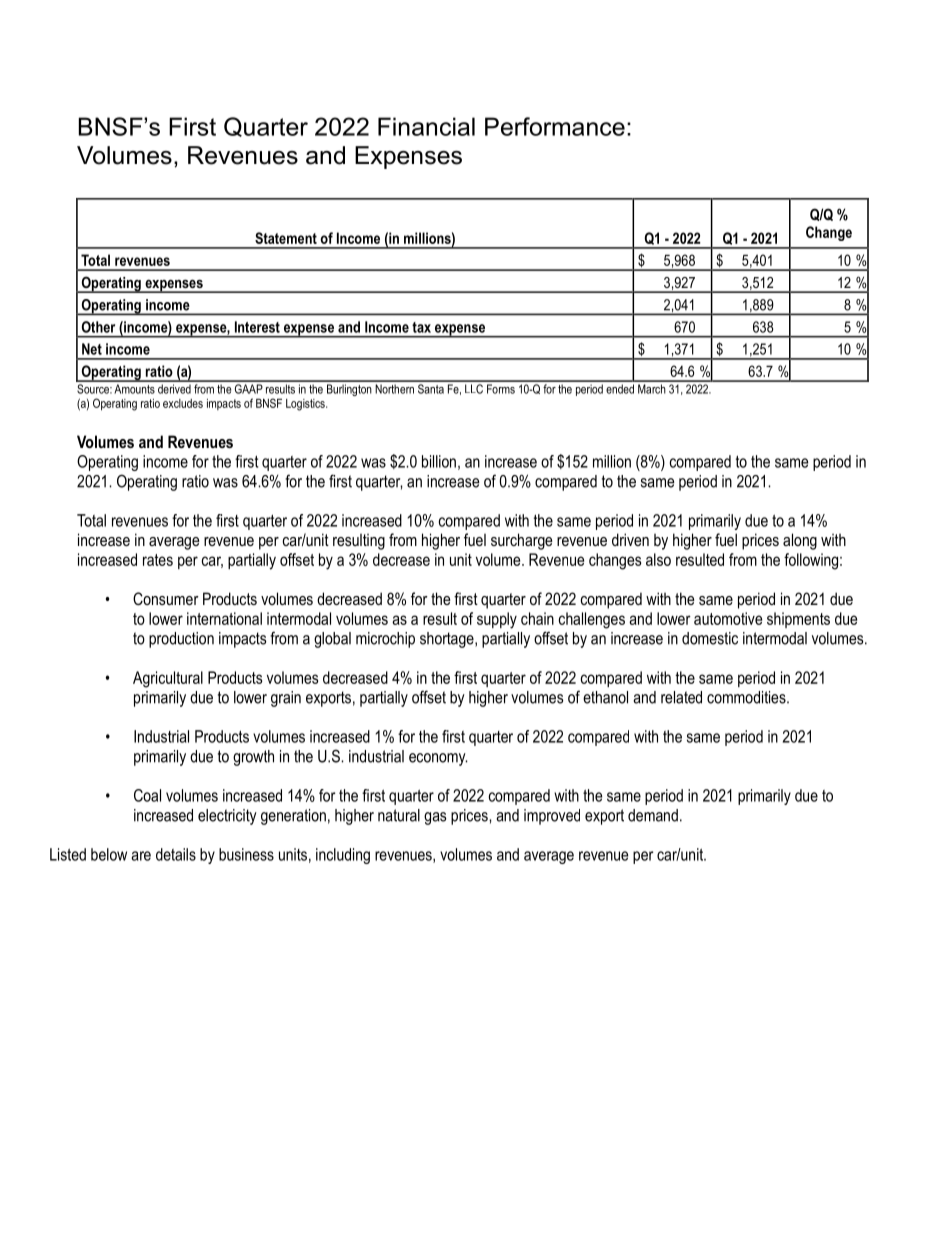 This screenshot has height=1233, width=952. What do you see at coordinates (728, 618) in the screenshot?
I see `automotive` at bounding box center [728, 618].
